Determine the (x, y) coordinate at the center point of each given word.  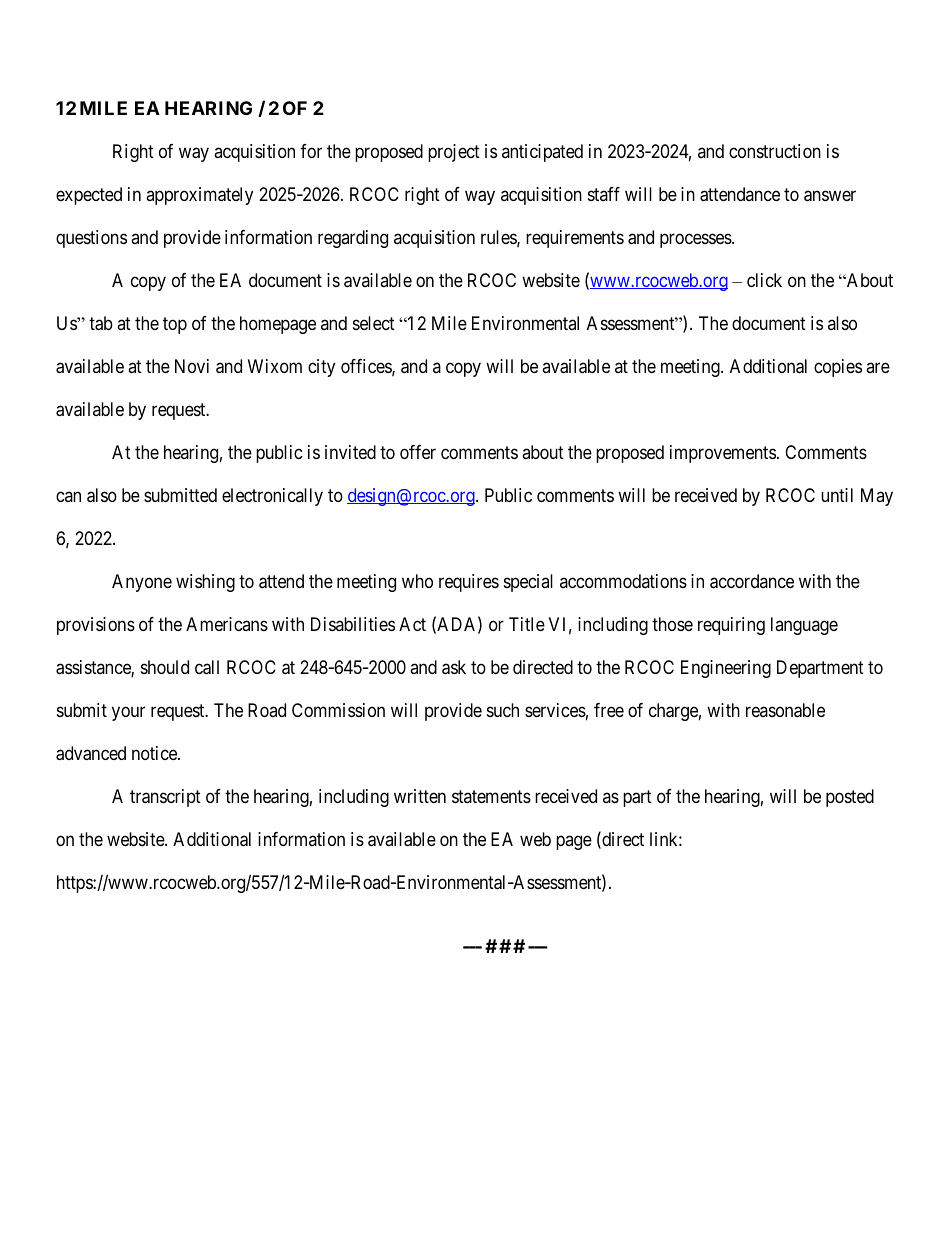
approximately (199, 196)
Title (527, 624)
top (175, 325)
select (374, 323)
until (837, 495)
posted (850, 798)
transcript (165, 798)
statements (491, 796)
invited (350, 452)
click (764, 280)
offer (418, 452)
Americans (227, 624)
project (454, 153)
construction (775, 151)
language (804, 626)
